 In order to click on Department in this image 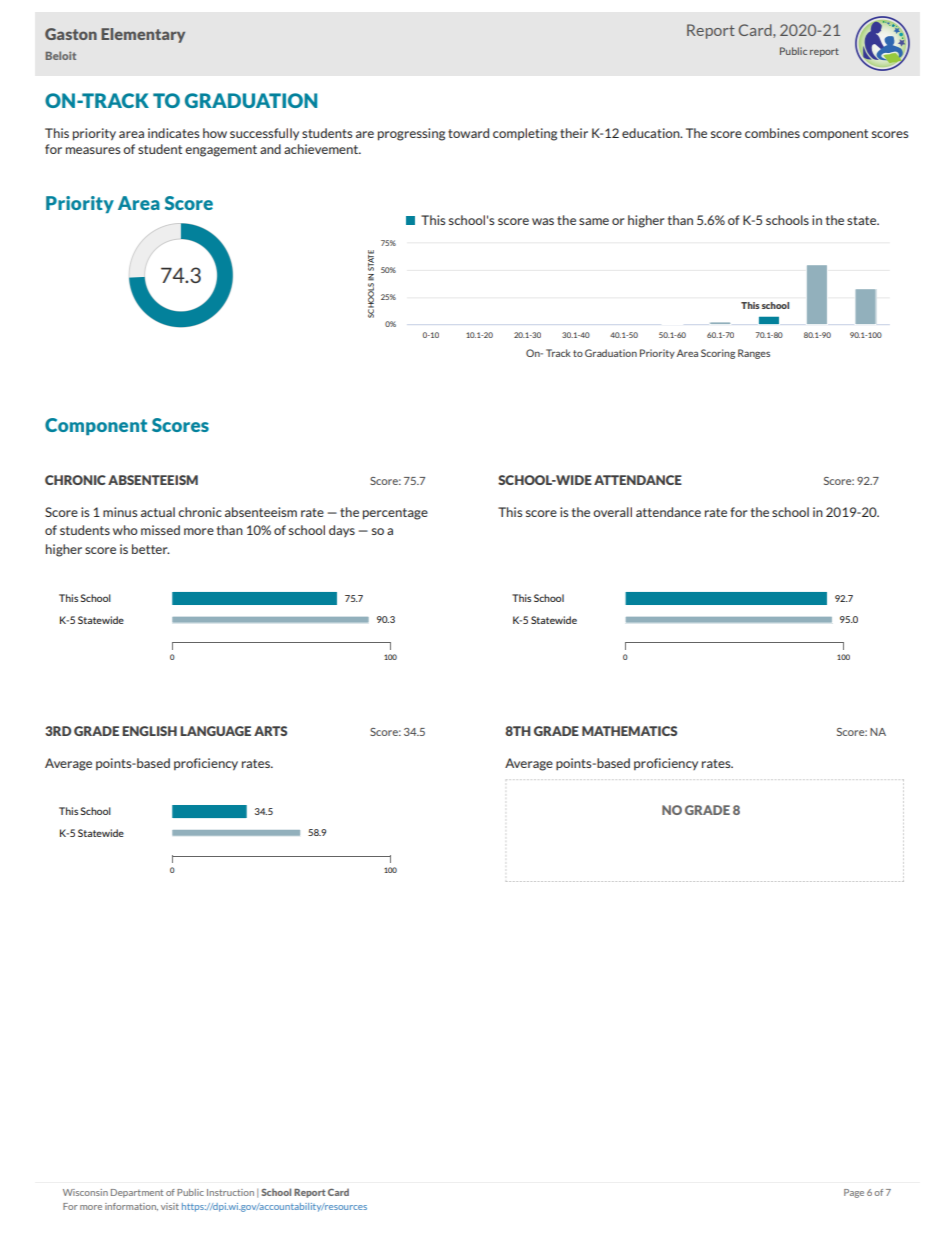, I will do `click(137, 1193)`.
